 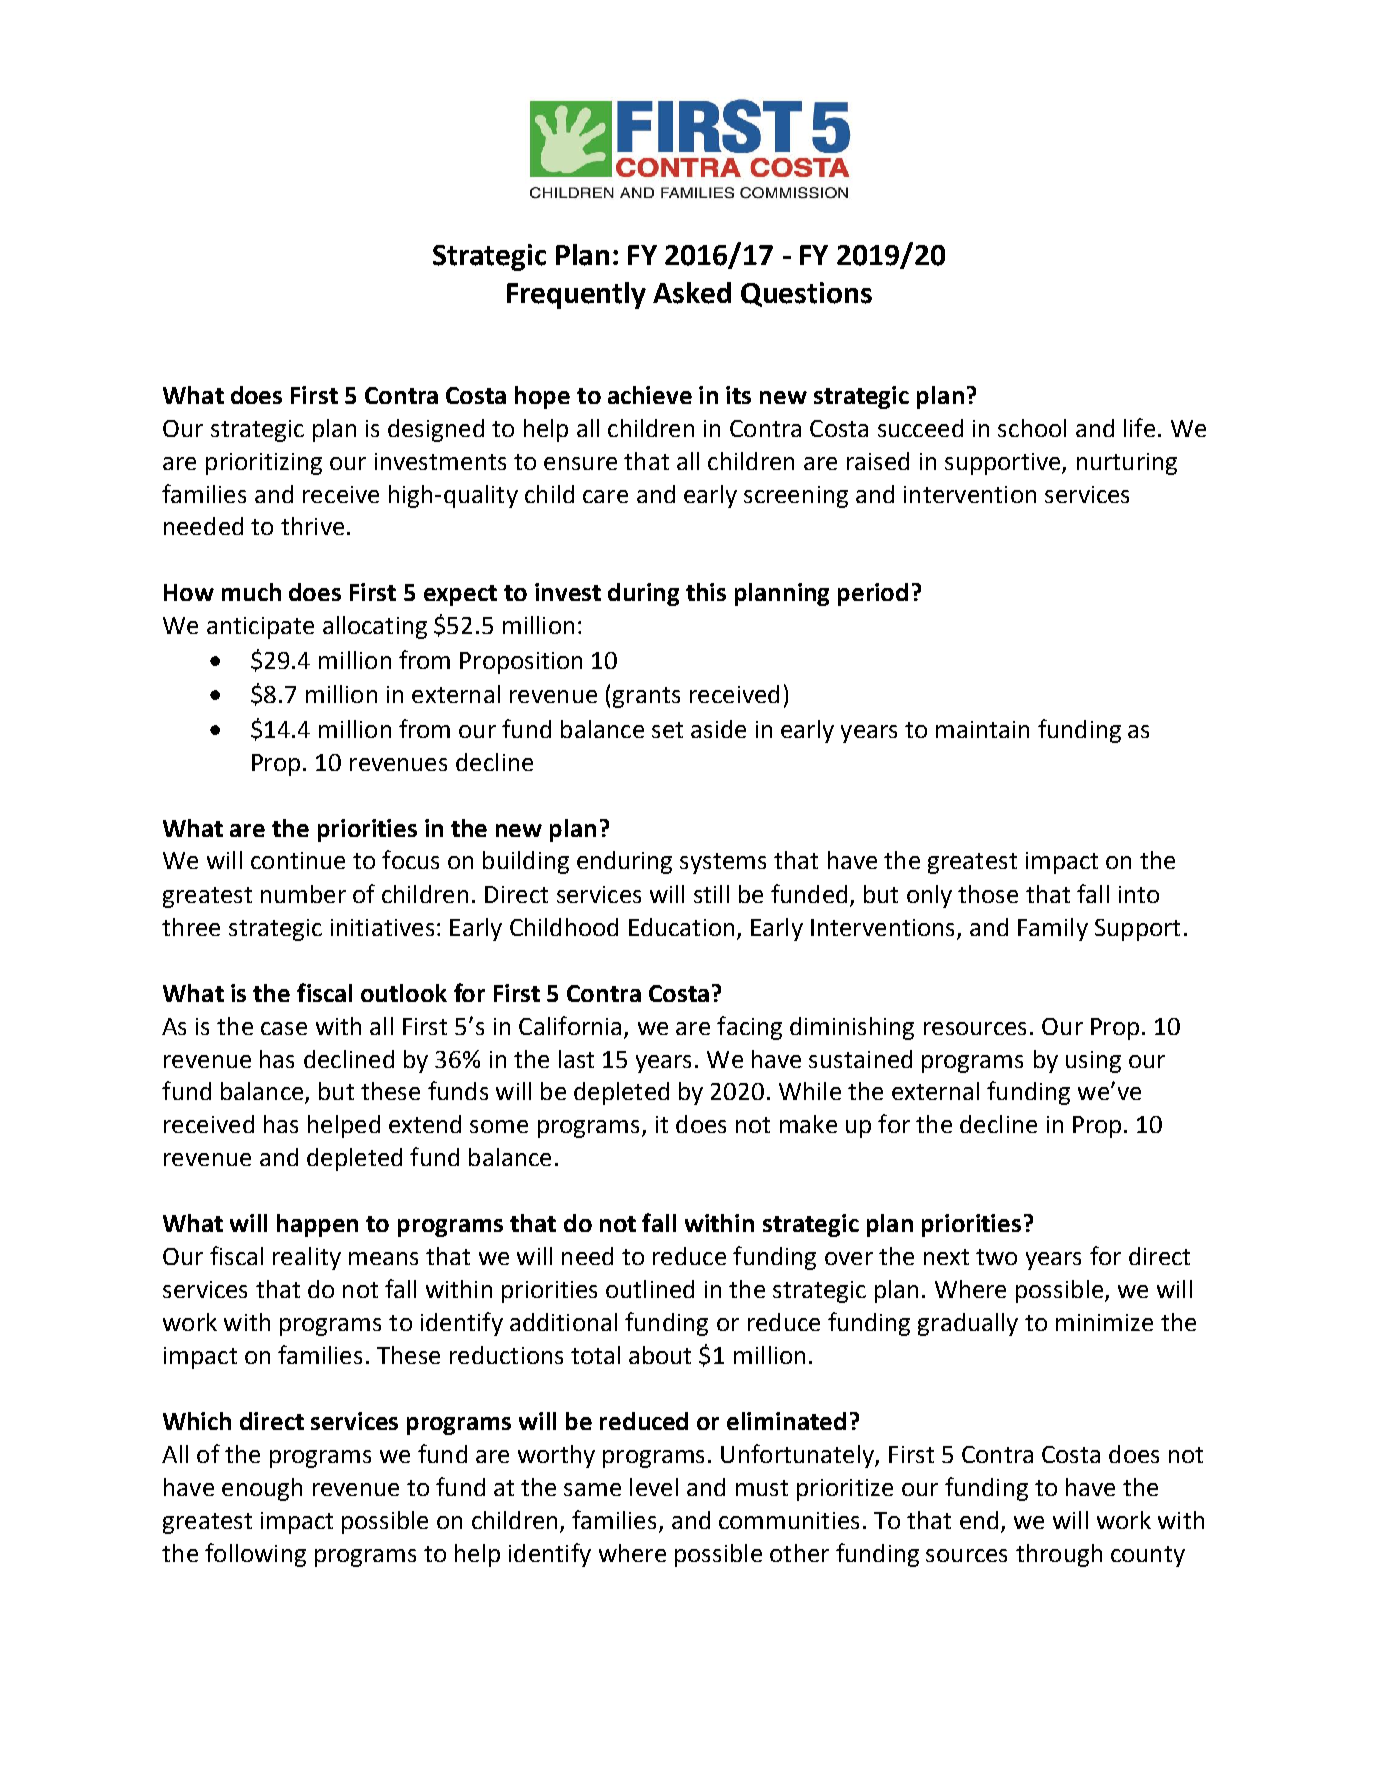 What do you see at coordinates (1053, 929) in the image?
I see `Family` at bounding box center [1053, 929].
